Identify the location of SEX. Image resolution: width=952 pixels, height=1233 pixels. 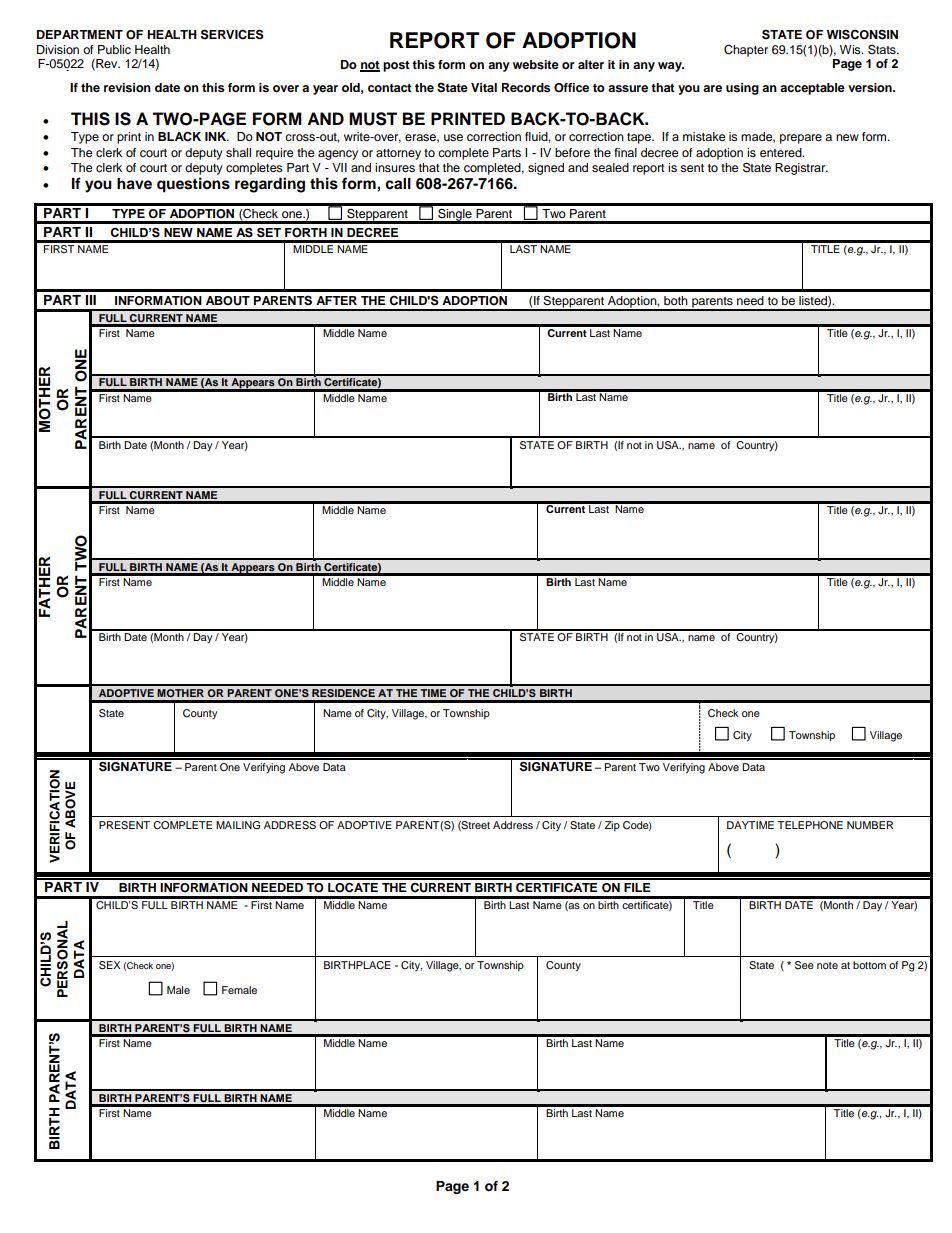
(109, 965).
